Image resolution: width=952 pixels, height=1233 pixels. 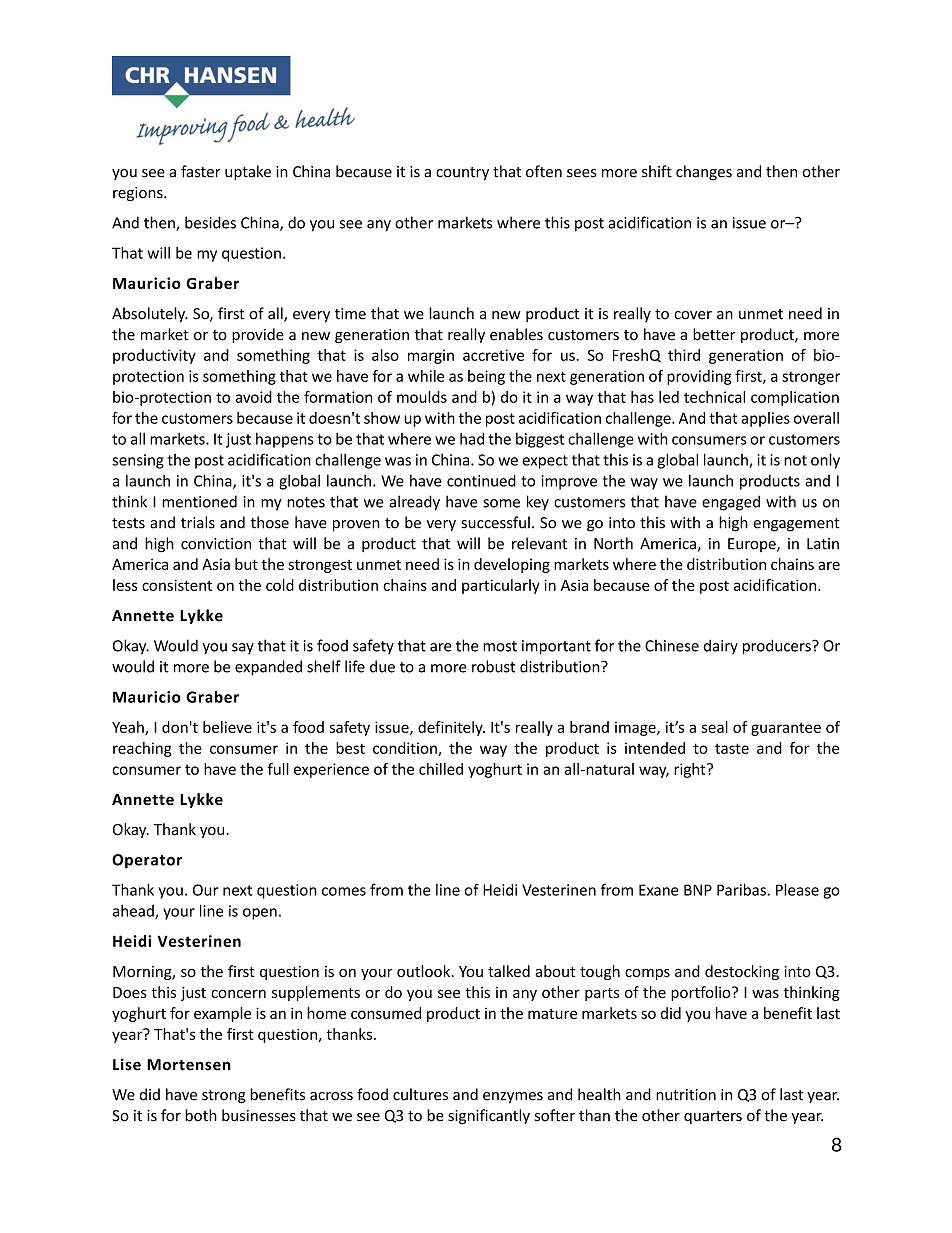 What do you see at coordinates (243, 648) in the document?
I see `say` at bounding box center [243, 648].
